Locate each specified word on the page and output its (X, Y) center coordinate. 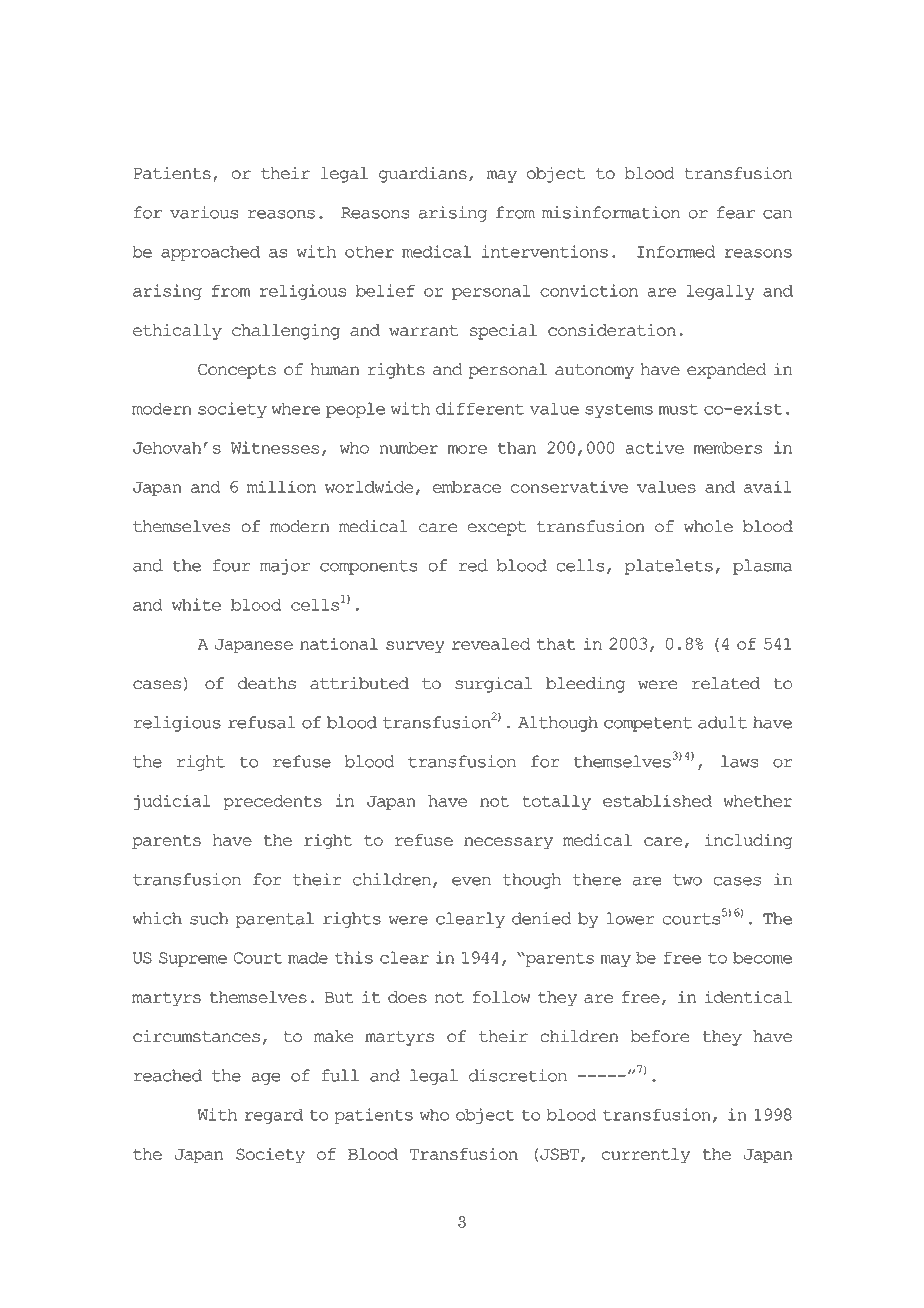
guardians (423, 175)
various (204, 212)
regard (273, 1116)
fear (736, 212)
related (726, 683)
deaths (267, 683)
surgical (493, 685)
